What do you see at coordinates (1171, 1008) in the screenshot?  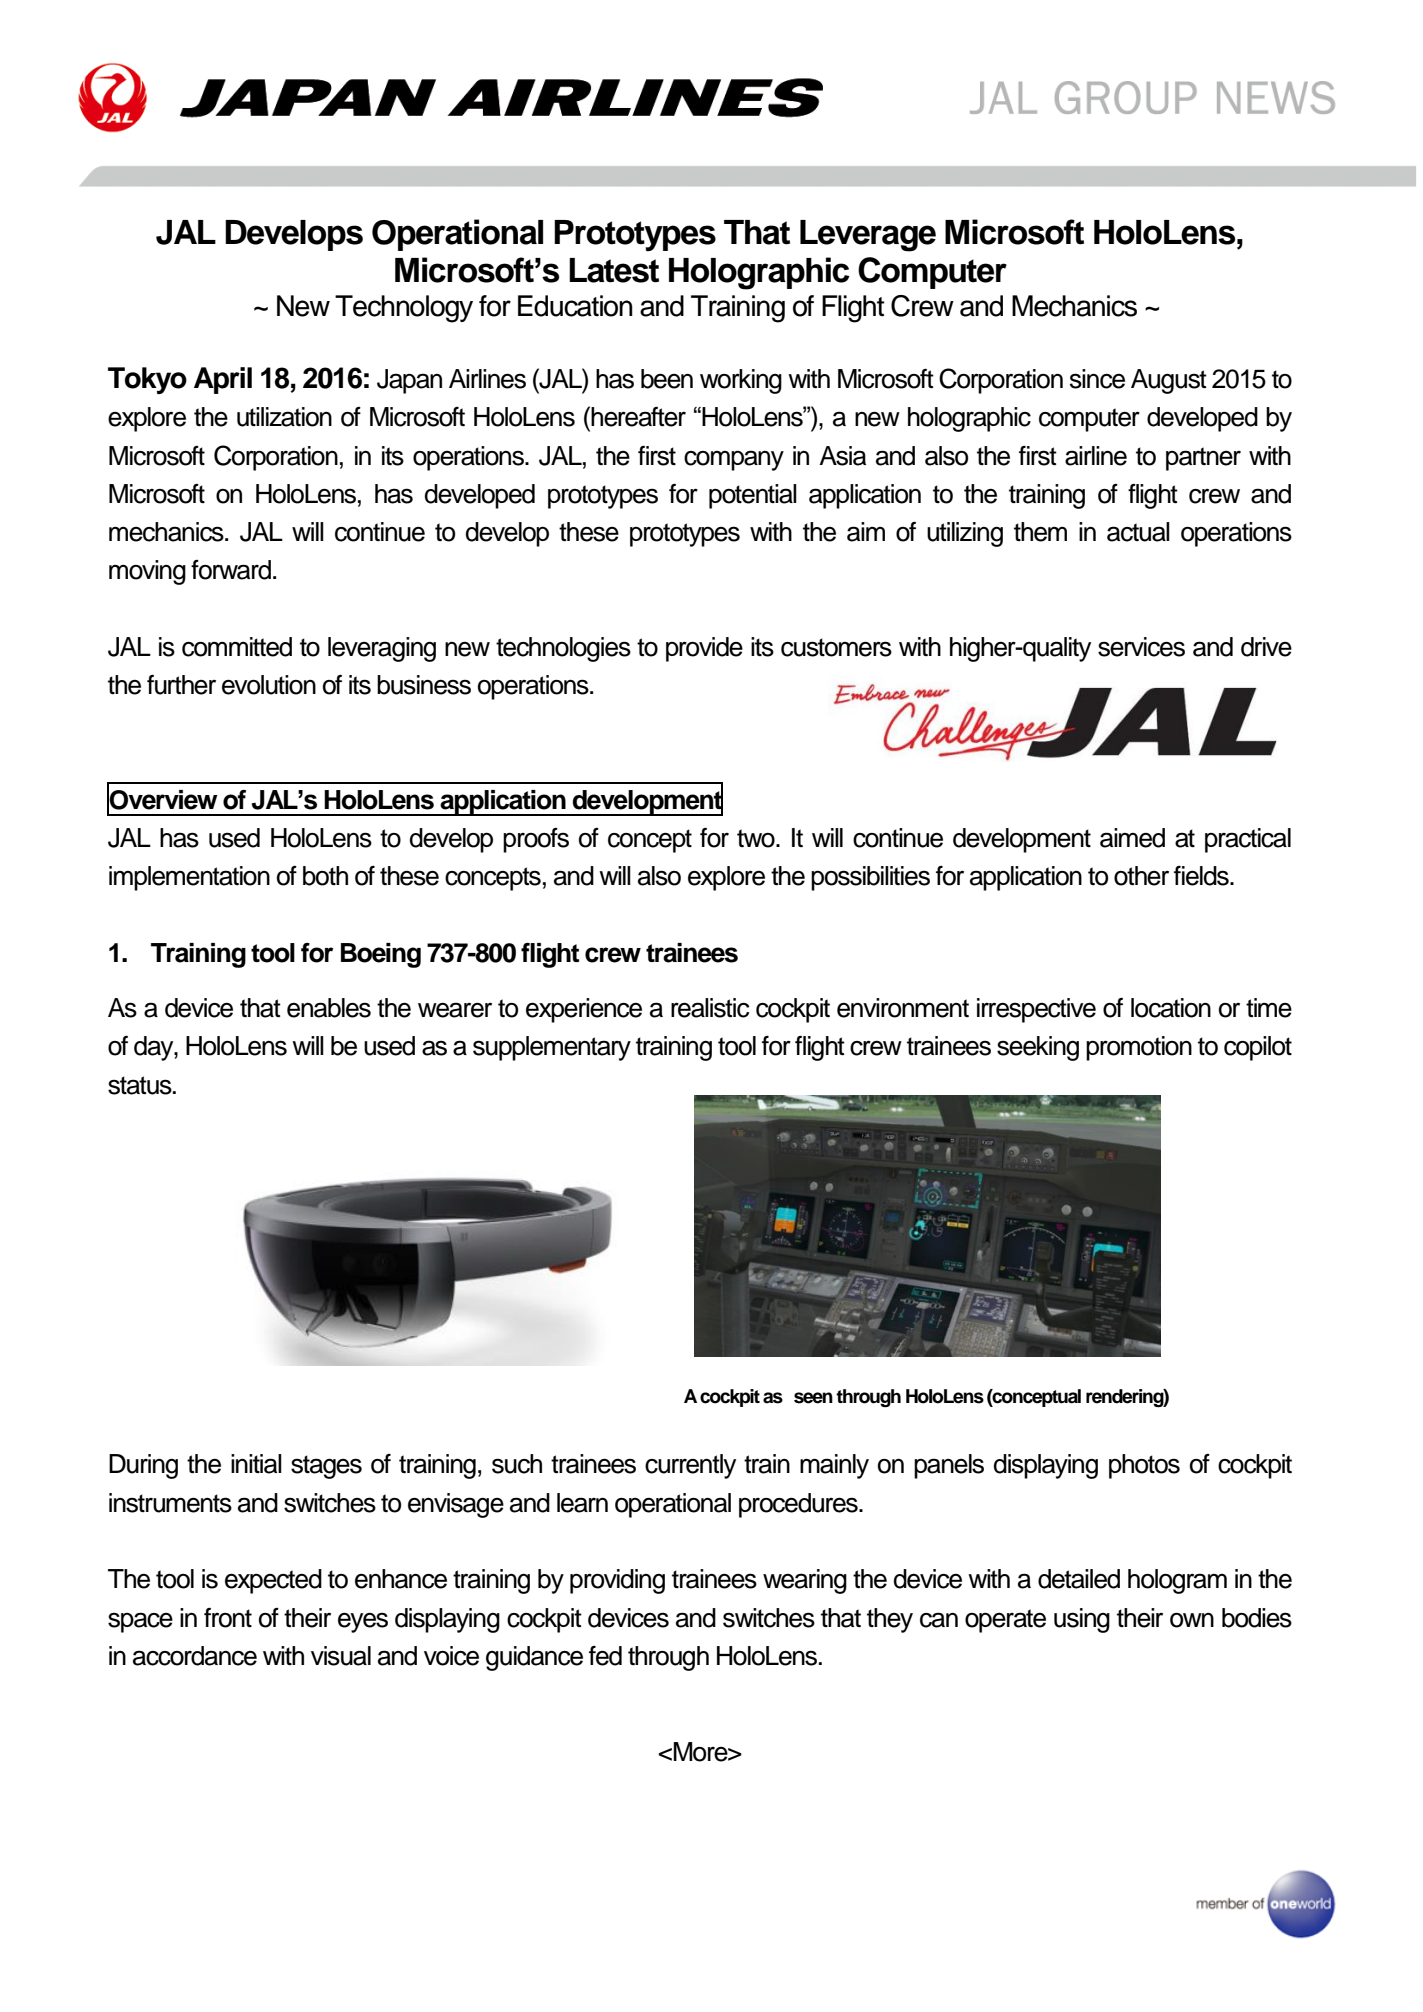 I see `location` at bounding box center [1171, 1008].
